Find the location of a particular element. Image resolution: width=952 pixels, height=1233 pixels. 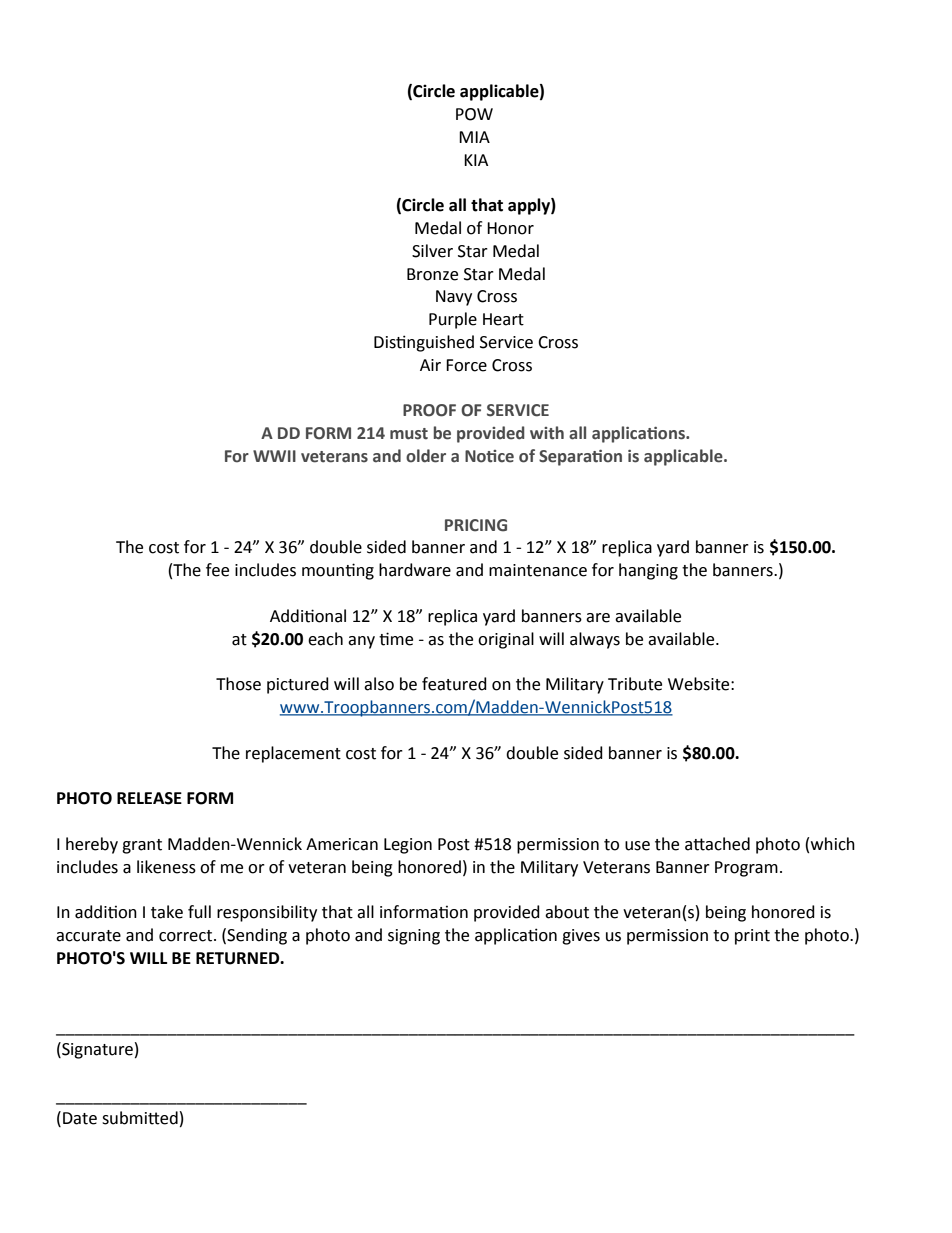

applications is located at coordinates (639, 434).
